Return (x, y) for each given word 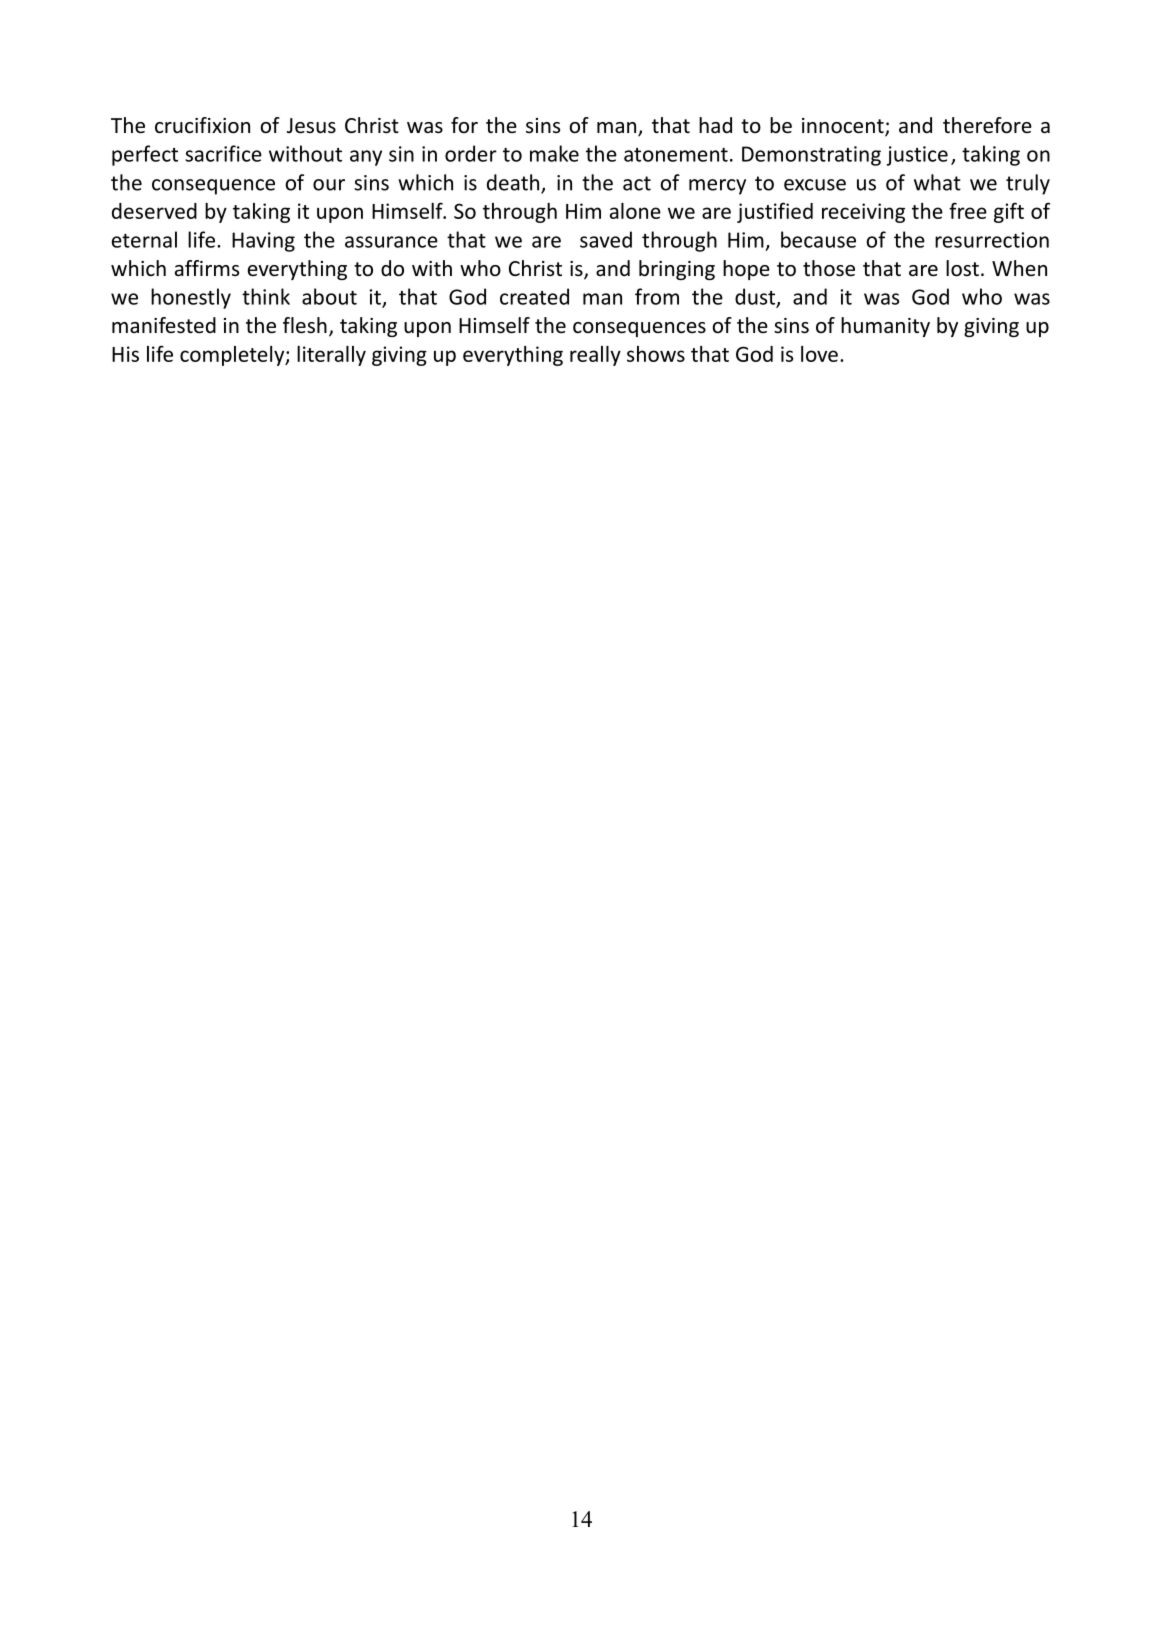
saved (606, 239)
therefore (987, 125)
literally (331, 356)
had (715, 125)
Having (263, 242)
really (595, 356)
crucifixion (202, 125)
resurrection (992, 240)
